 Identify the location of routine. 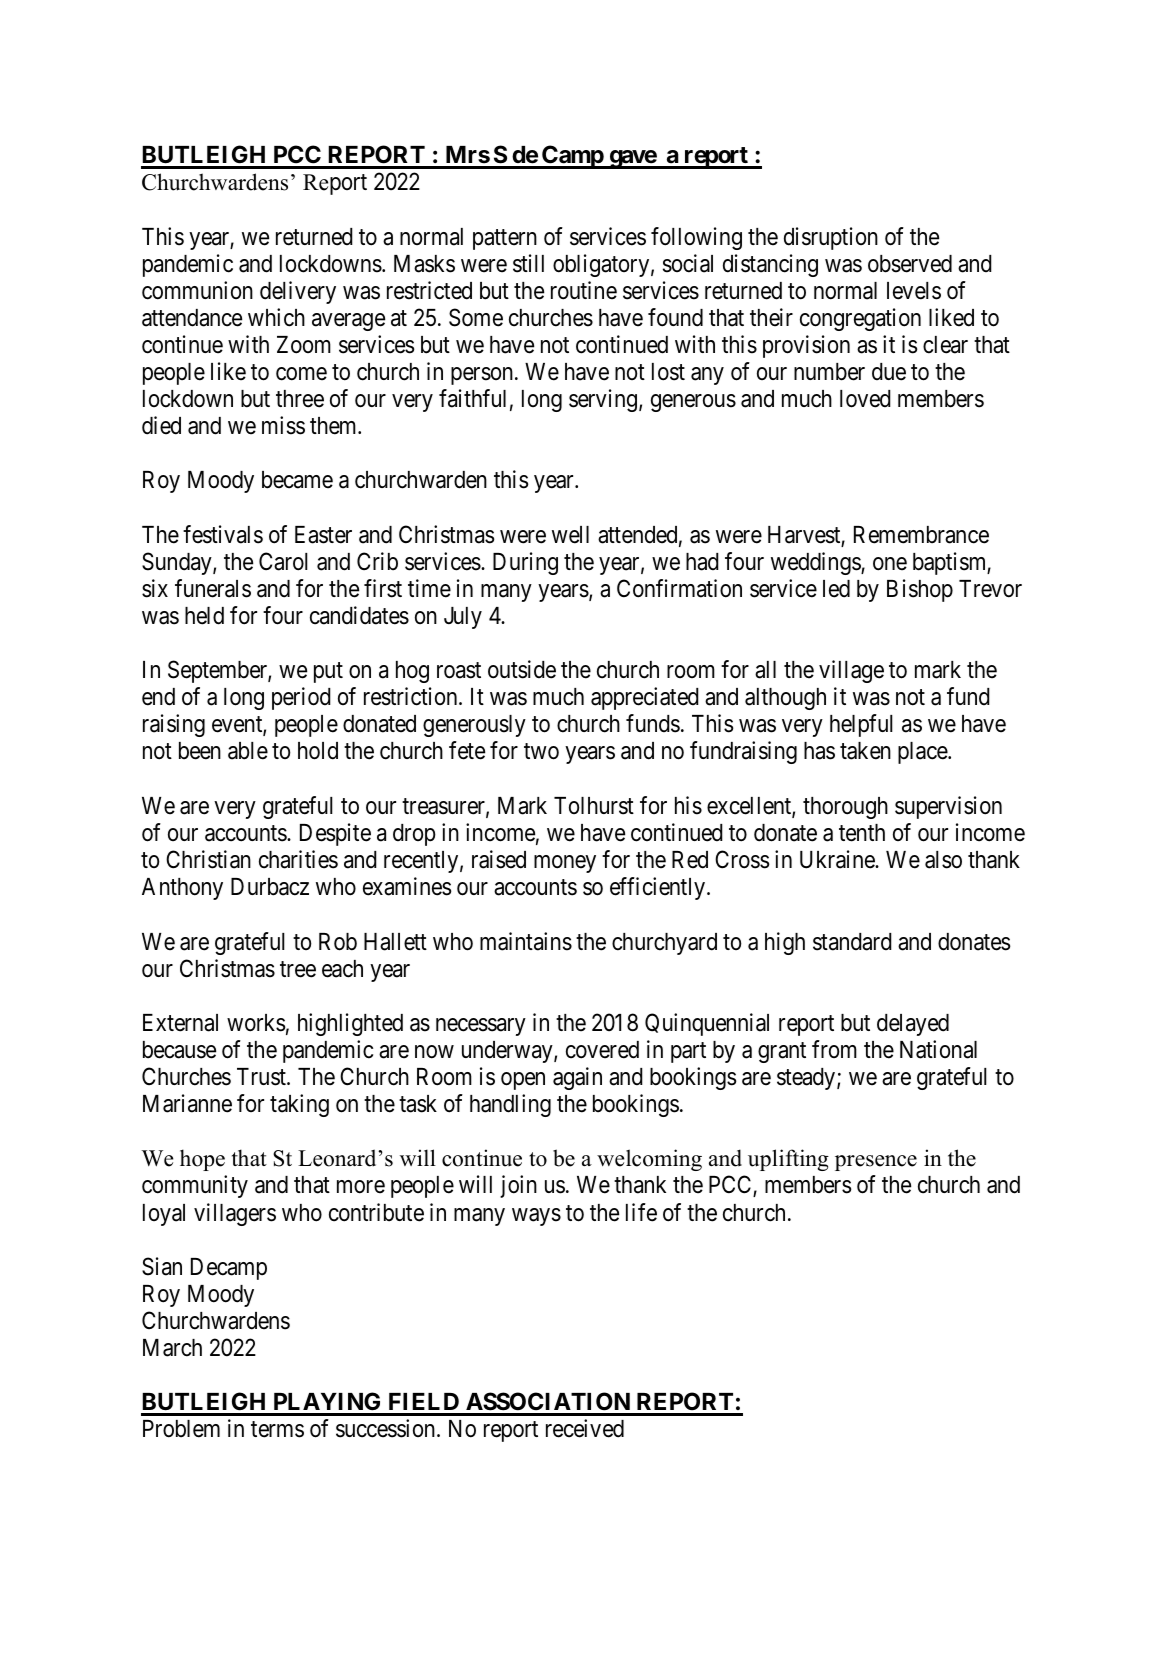
(584, 290).
